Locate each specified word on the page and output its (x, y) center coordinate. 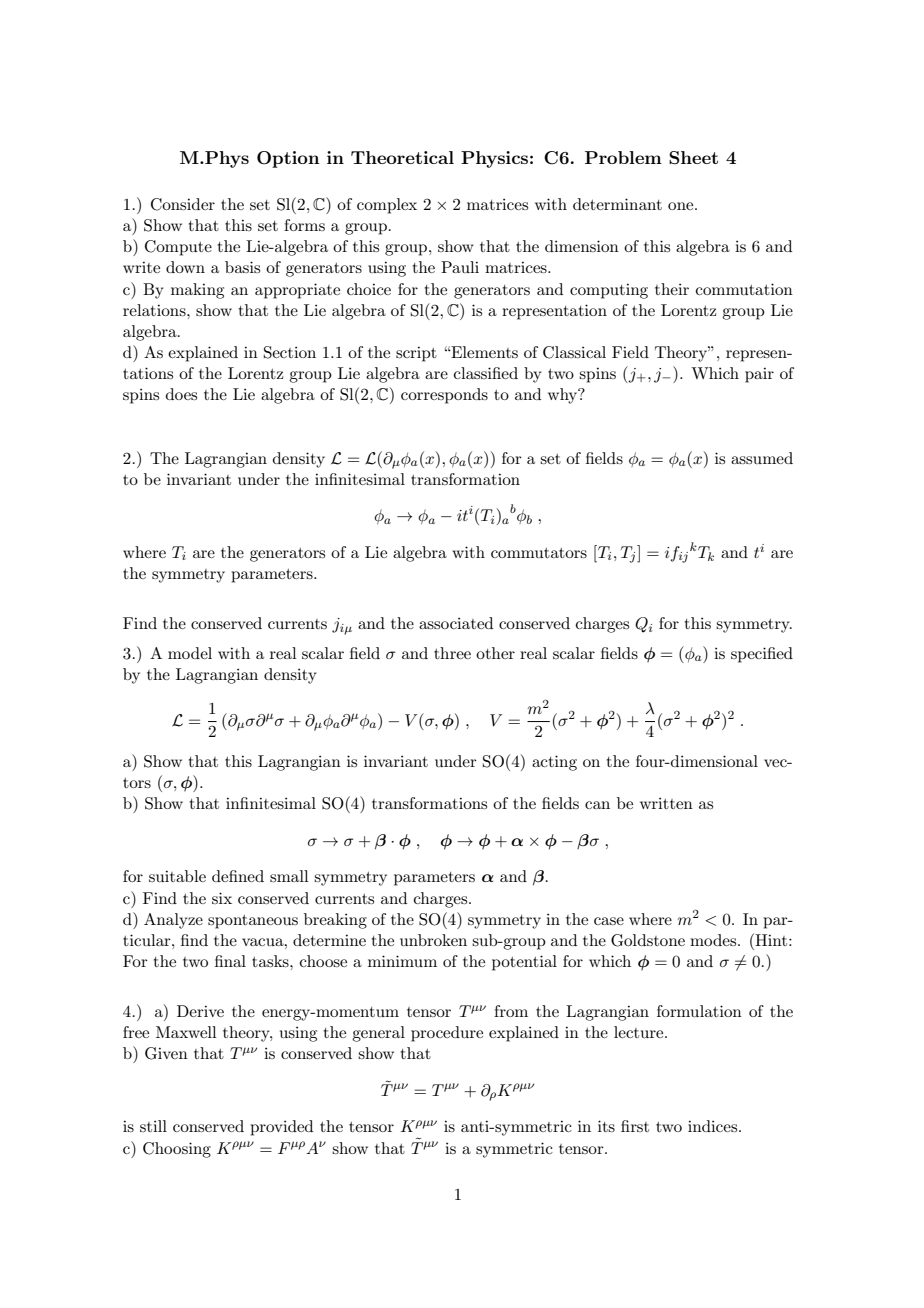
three (452, 653)
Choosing (177, 1150)
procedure (447, 1034)
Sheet (693, 158)
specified (762, 655)
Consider (183, 204)
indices (714, 1126)
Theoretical (402, 157)
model (190, 653)
